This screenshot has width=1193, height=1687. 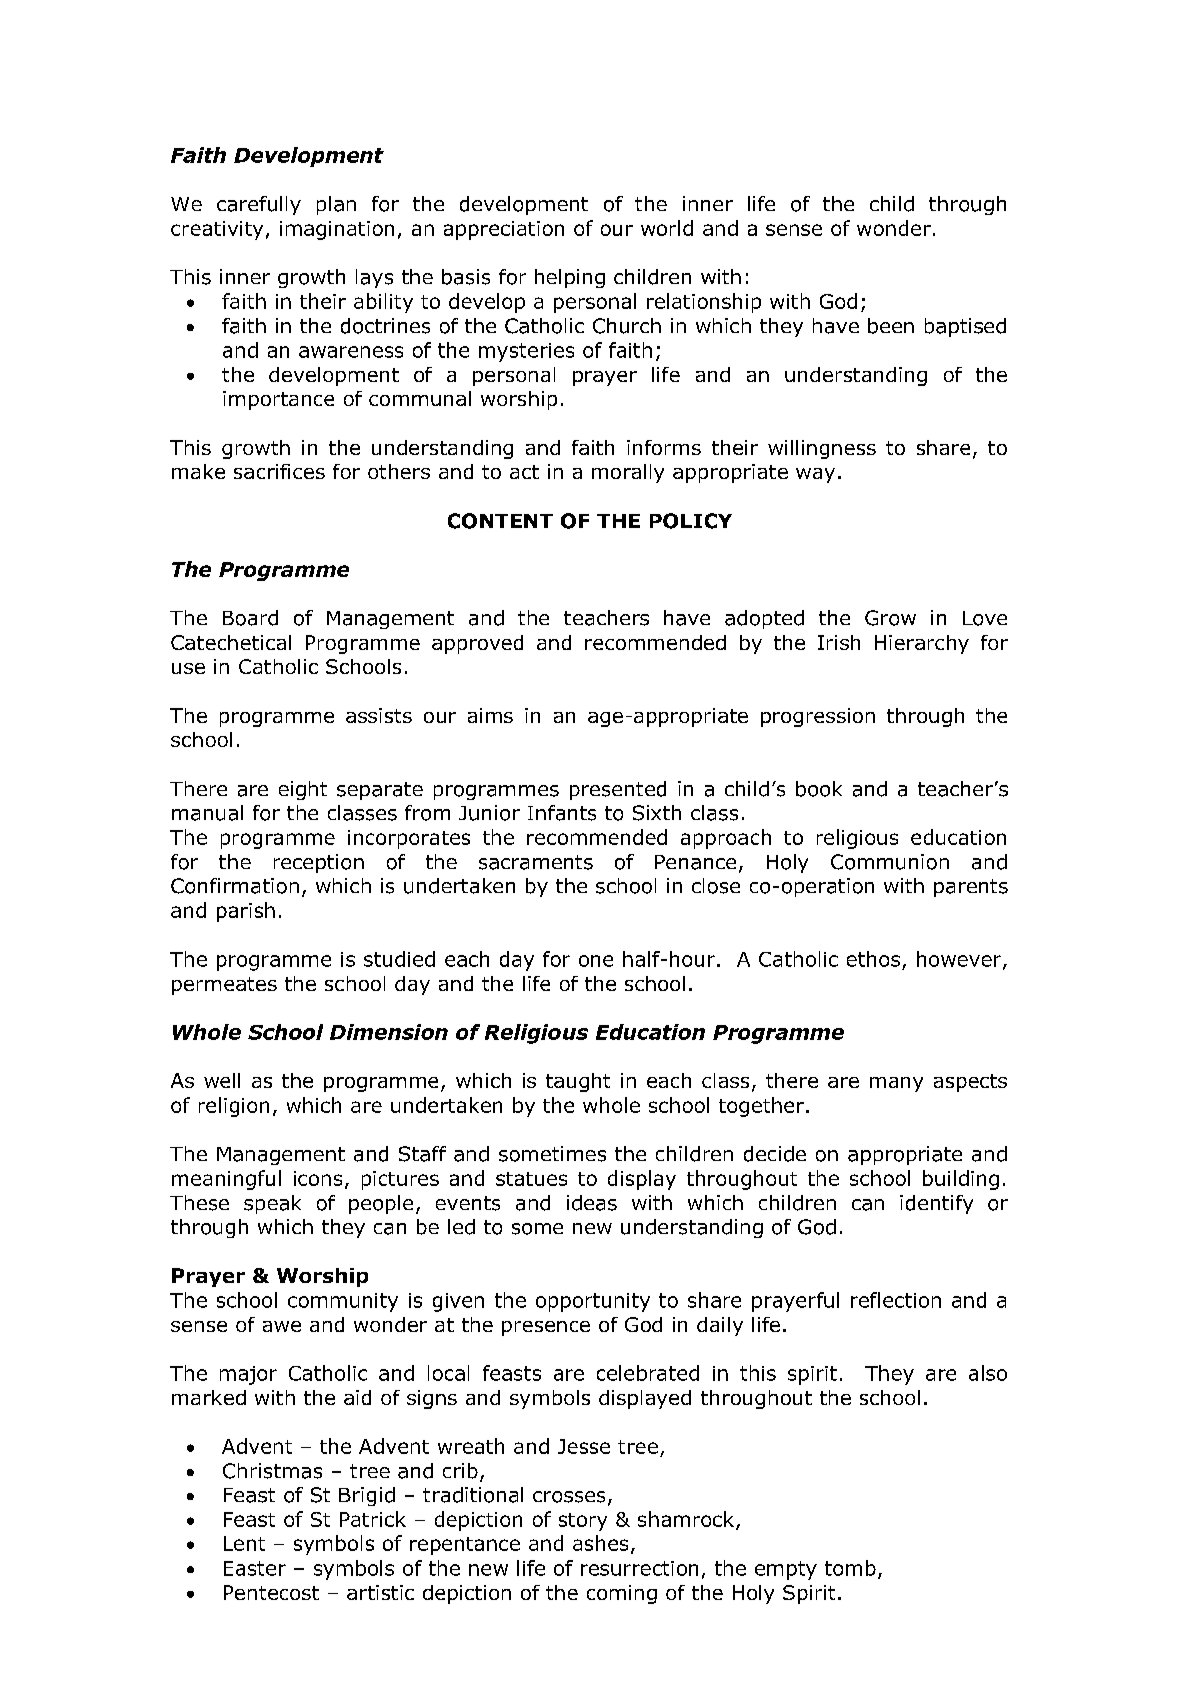 What do you see at coordinates (896, 1084) in the screenshot?
I see `many` at bounding box center [896, 1084].
